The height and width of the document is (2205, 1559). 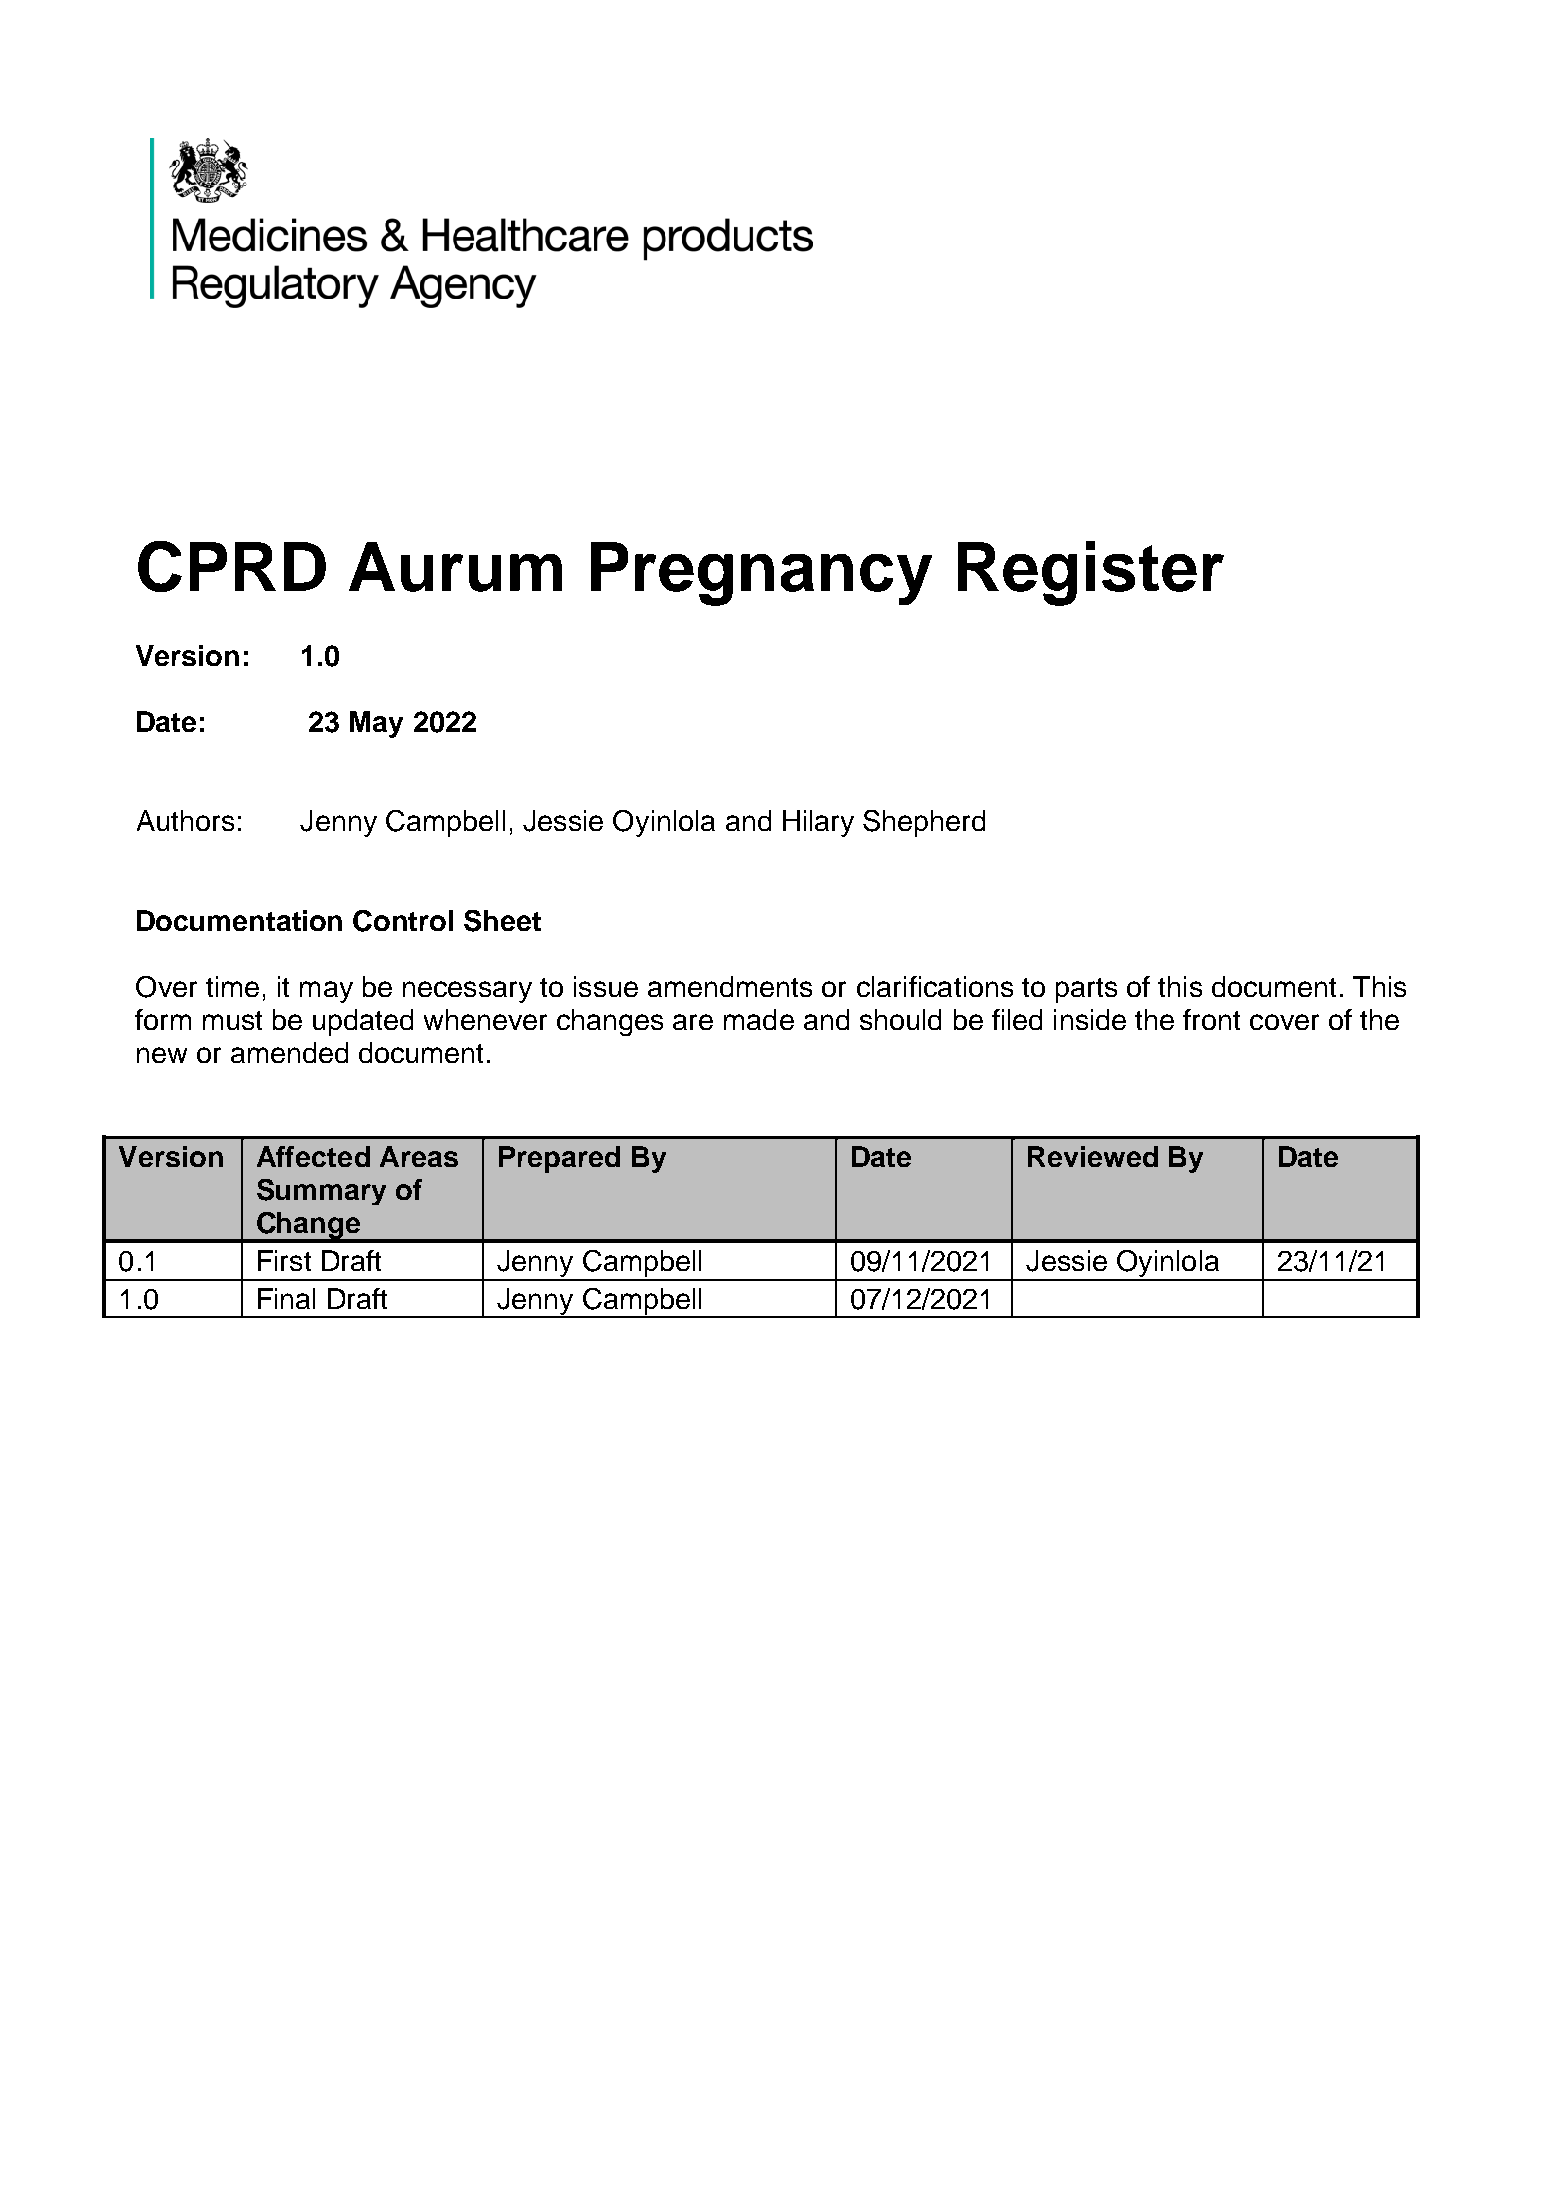 I want to click on parts, so click(x=1086, y=990).
